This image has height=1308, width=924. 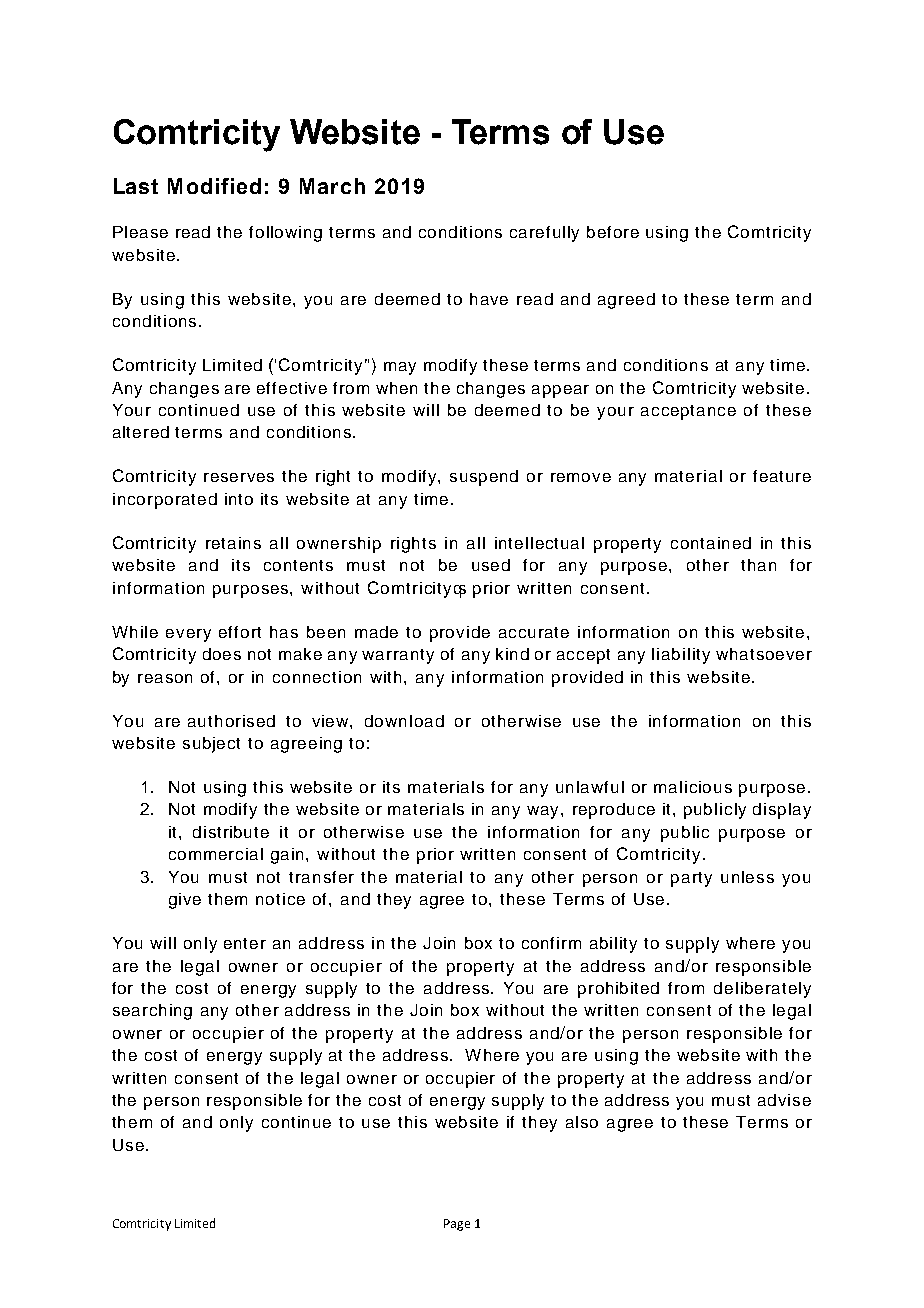 What do you see at coordinates (457, 1225) in the image?
I see `Page` at bounding box center [457, 1225].
